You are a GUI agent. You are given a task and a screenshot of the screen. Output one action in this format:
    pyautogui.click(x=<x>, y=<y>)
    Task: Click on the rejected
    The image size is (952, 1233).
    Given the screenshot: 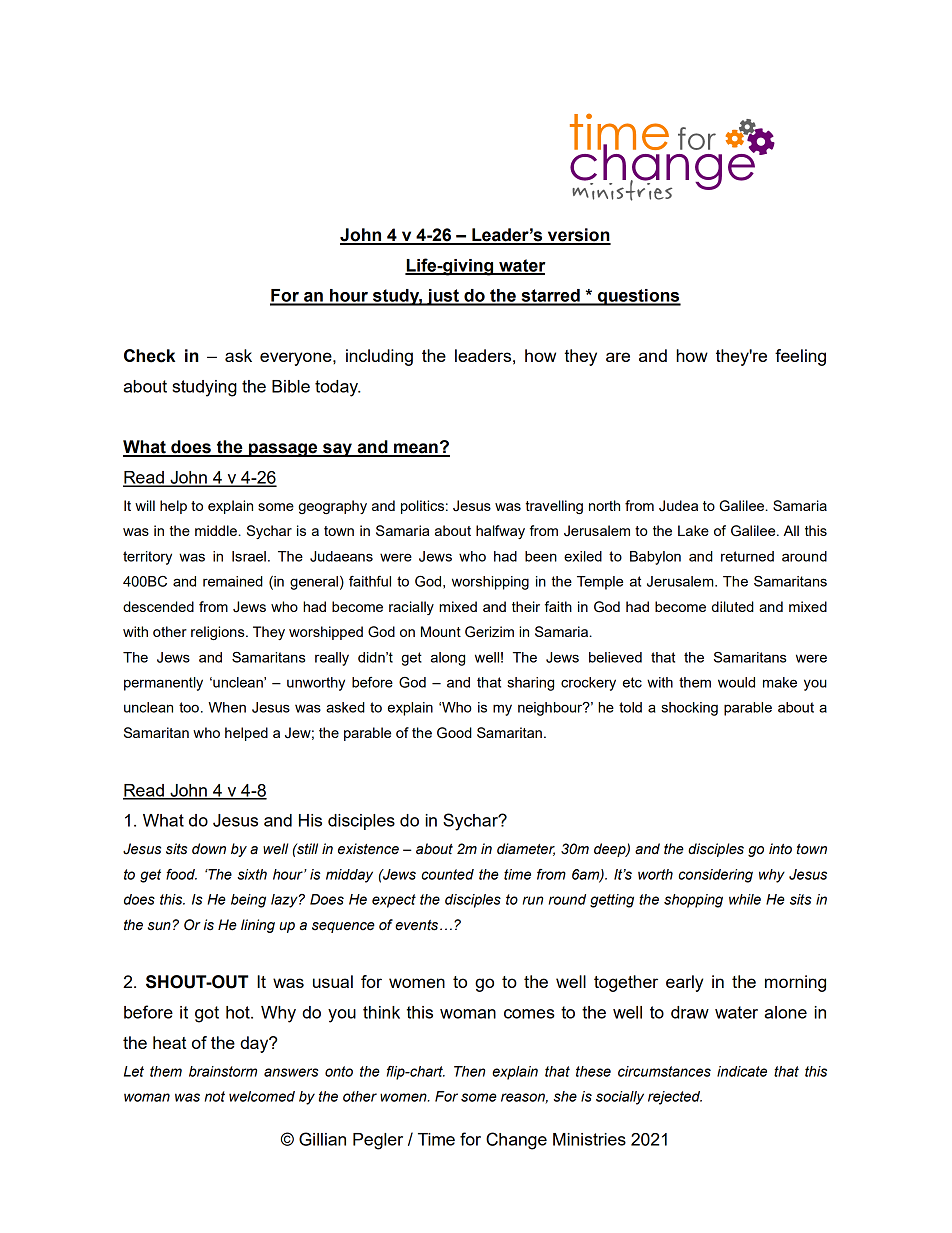 What is the action you would take?
    pyautogui.click(x=675, y=1098)
